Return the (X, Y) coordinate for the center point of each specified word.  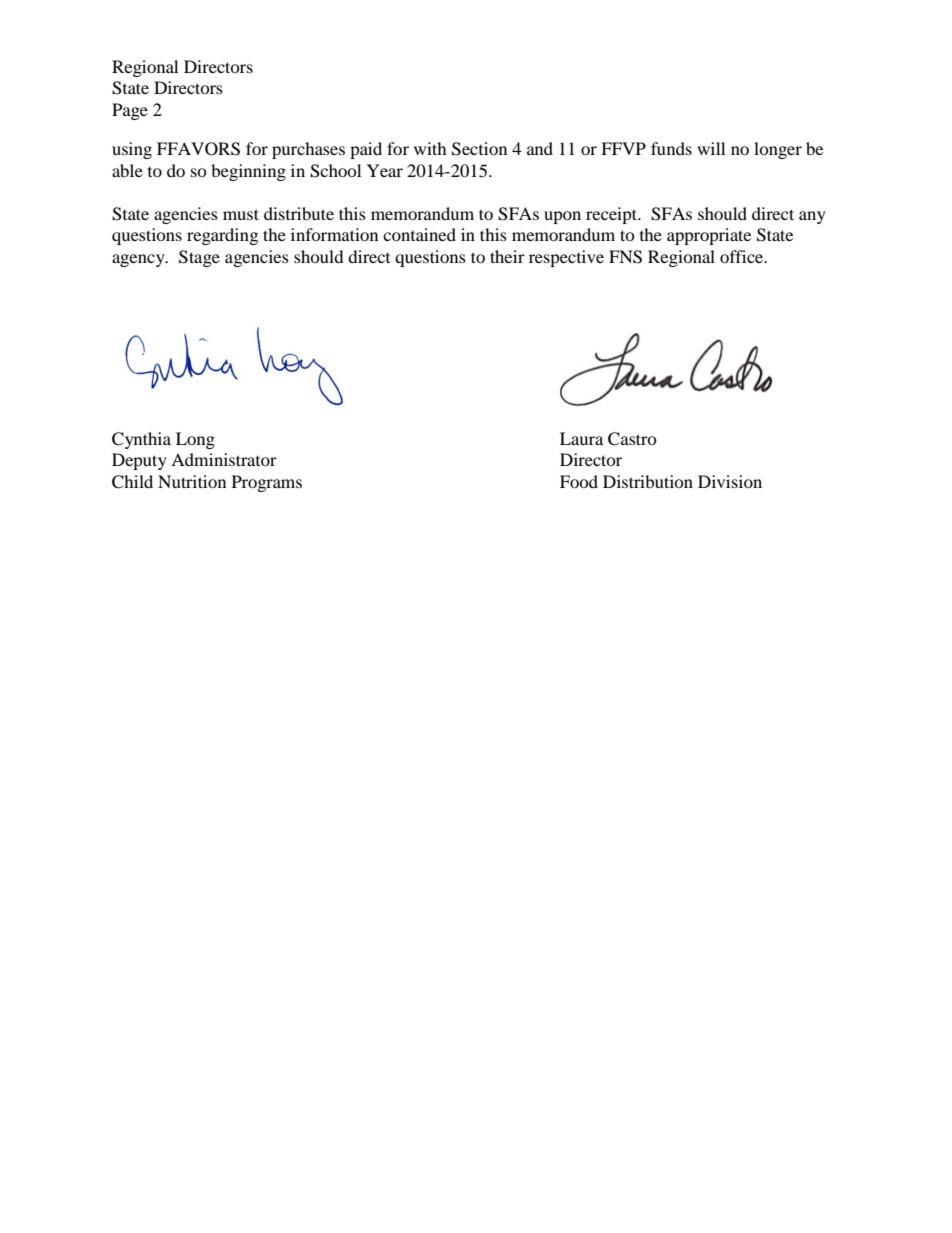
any (812, 217)
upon (562, 217)
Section (479, 149)
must (241, 214)
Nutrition (192, 481)
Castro (632, 439)
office (743, 256)
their (507, 256)
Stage (199, 258)
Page (130, 111)
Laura (581, 438)
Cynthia (141, 440)
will (711, 148)
